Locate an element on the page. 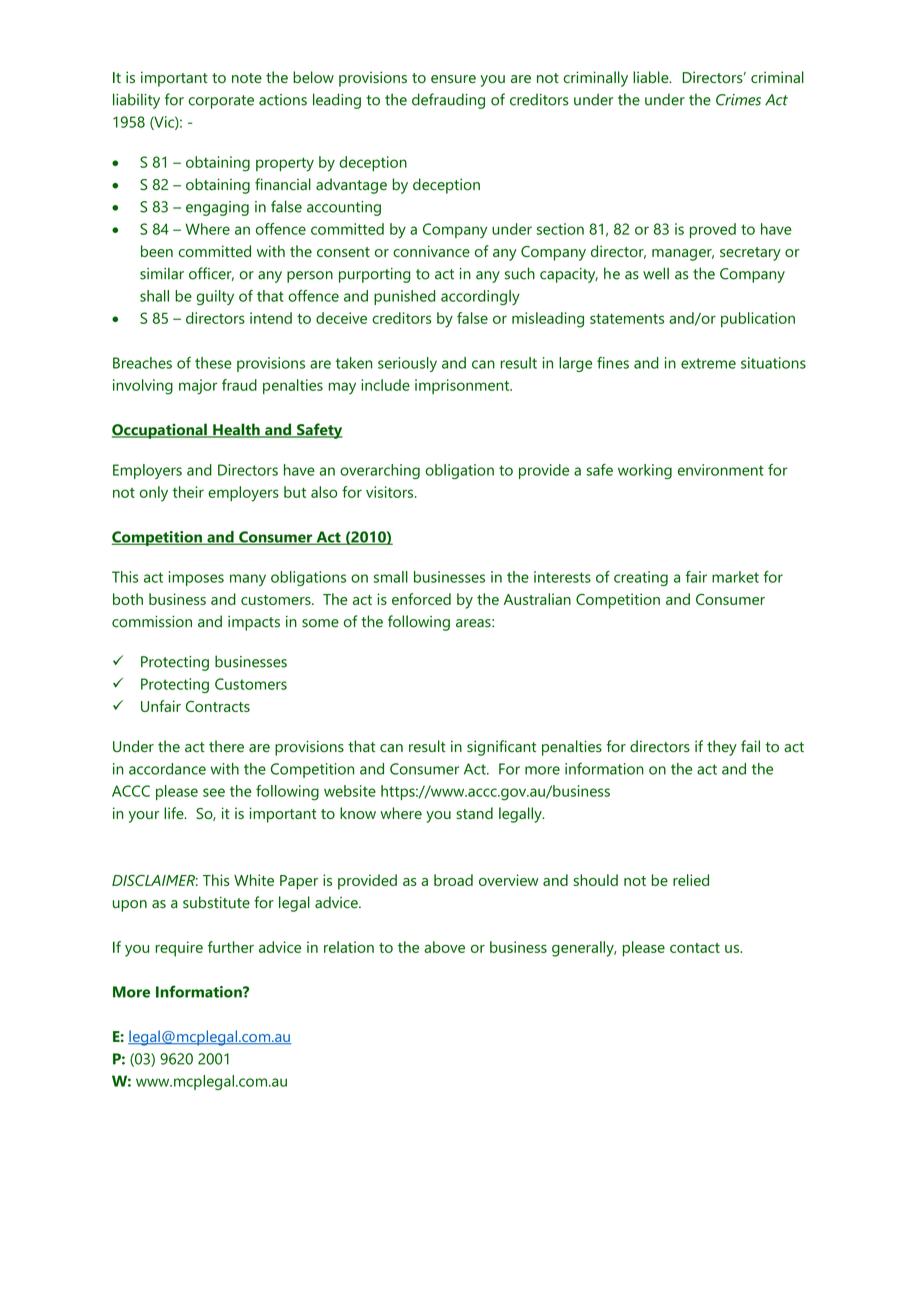 This document has height=1308, width=924. their is located at coordinates (188, 492).
